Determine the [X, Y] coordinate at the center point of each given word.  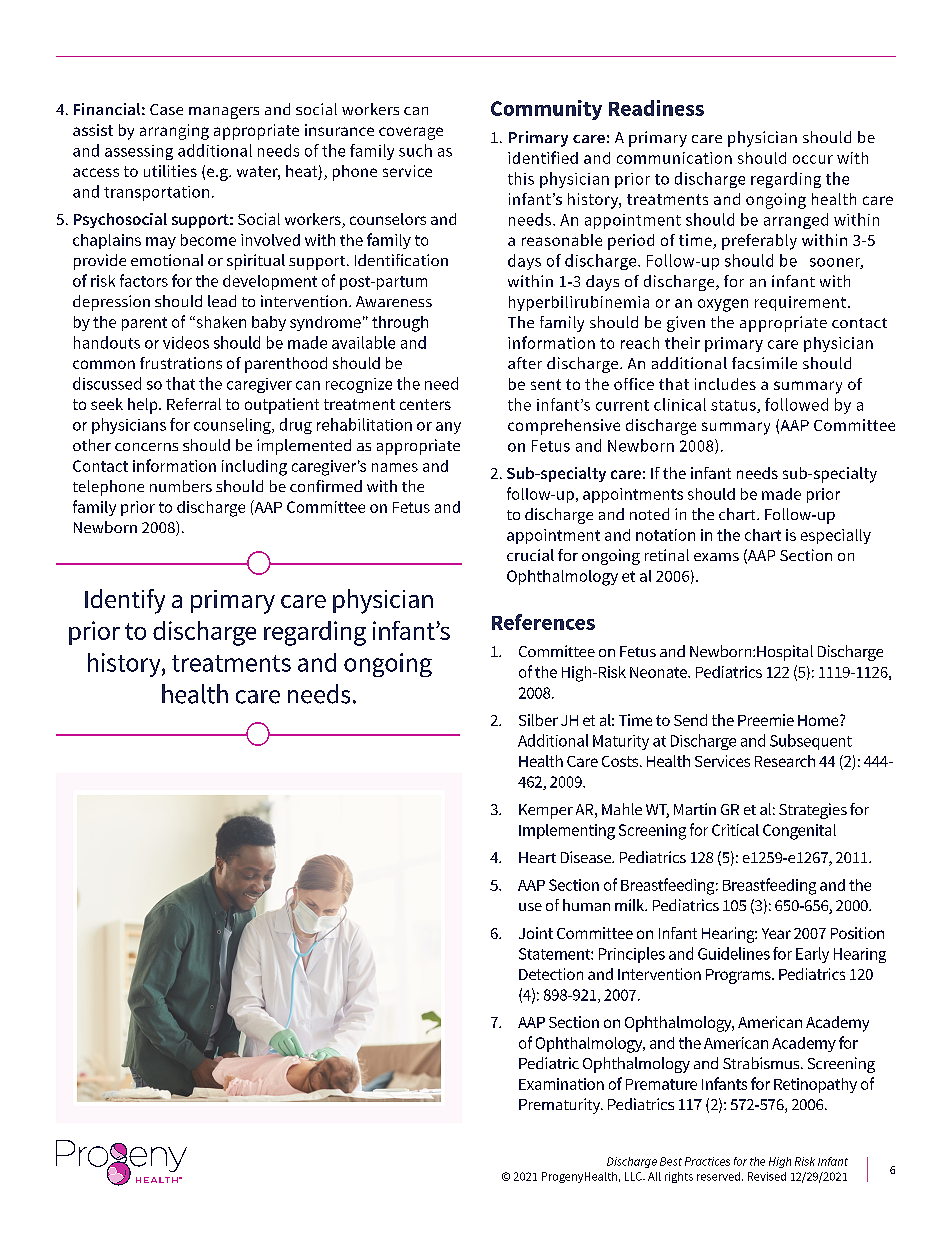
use [530, 907]
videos [186, 342]
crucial [530, 555]
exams [716, 557]
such [415, 150]
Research [785, 761]
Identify [125, 601]
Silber [538, 720]
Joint [536, 933]
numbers [181, 486]
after [525, 363]
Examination [561, 1084]
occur [813, 159]
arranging [174, 132]
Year [776, 933]
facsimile [764, 363]
